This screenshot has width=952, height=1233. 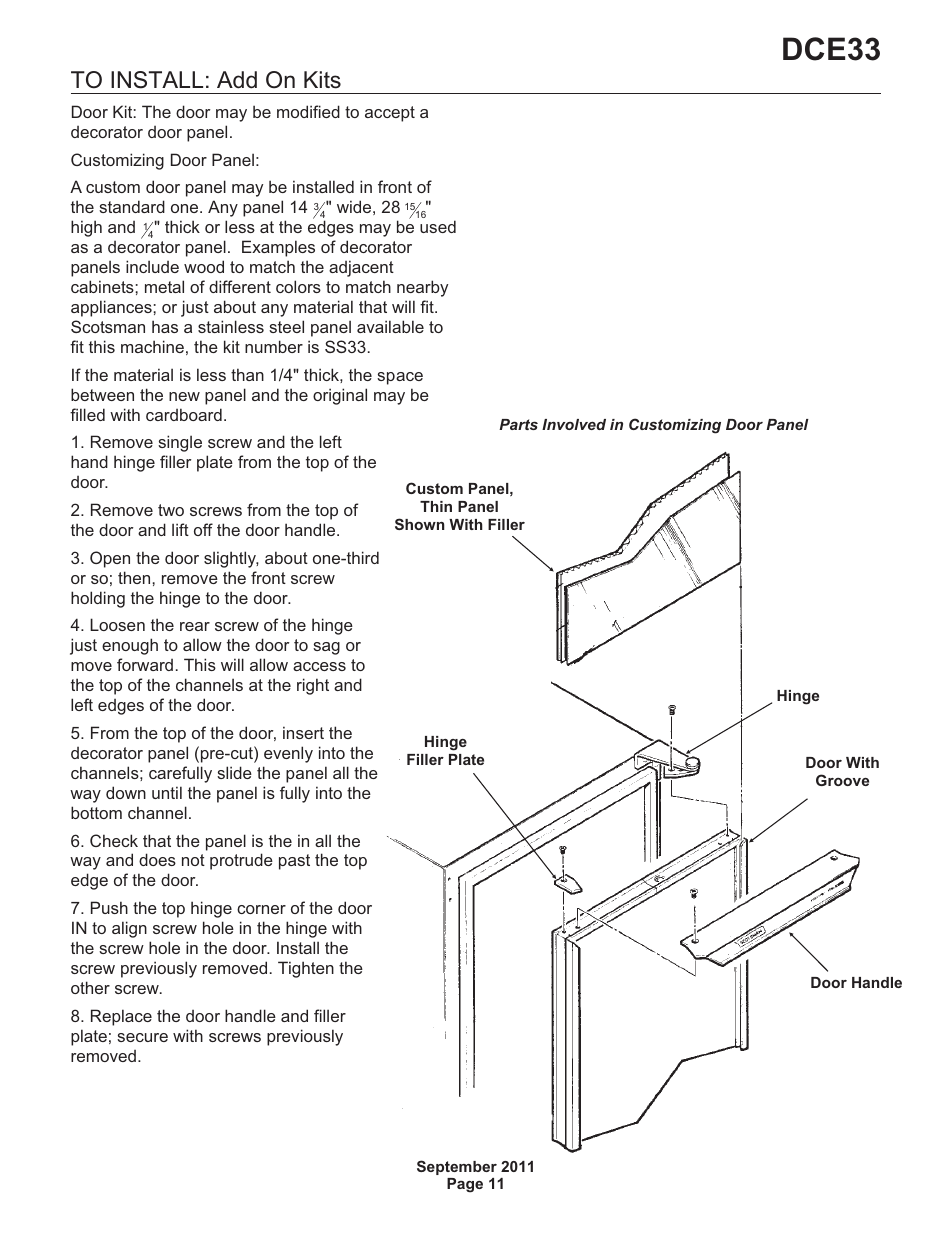 What do you see at coordinates (438, 226) in the screenshot?
I see `used` at bounding box center [438, 226].
